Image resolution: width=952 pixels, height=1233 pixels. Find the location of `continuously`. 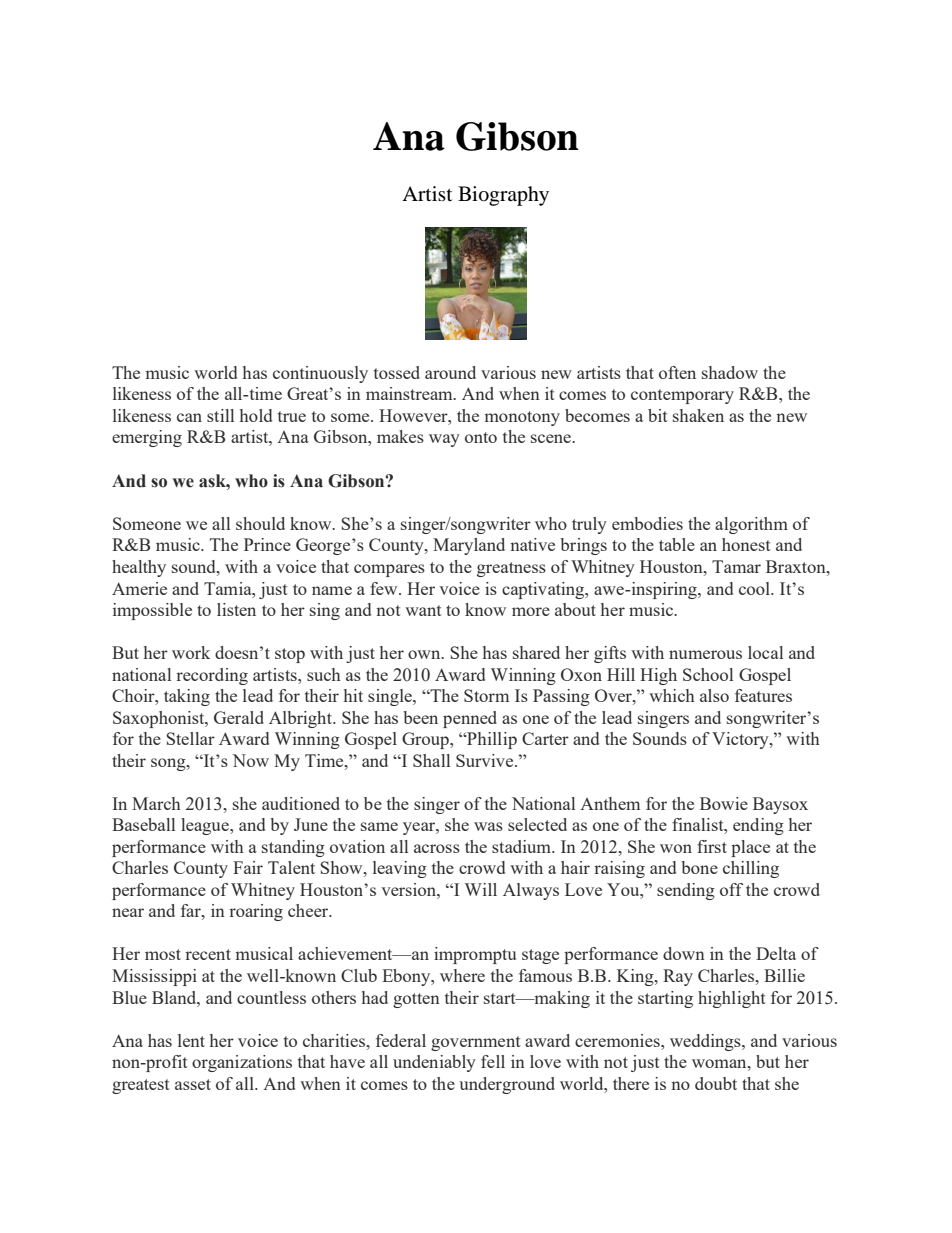

continuously is located at coordinates (320, 374).
